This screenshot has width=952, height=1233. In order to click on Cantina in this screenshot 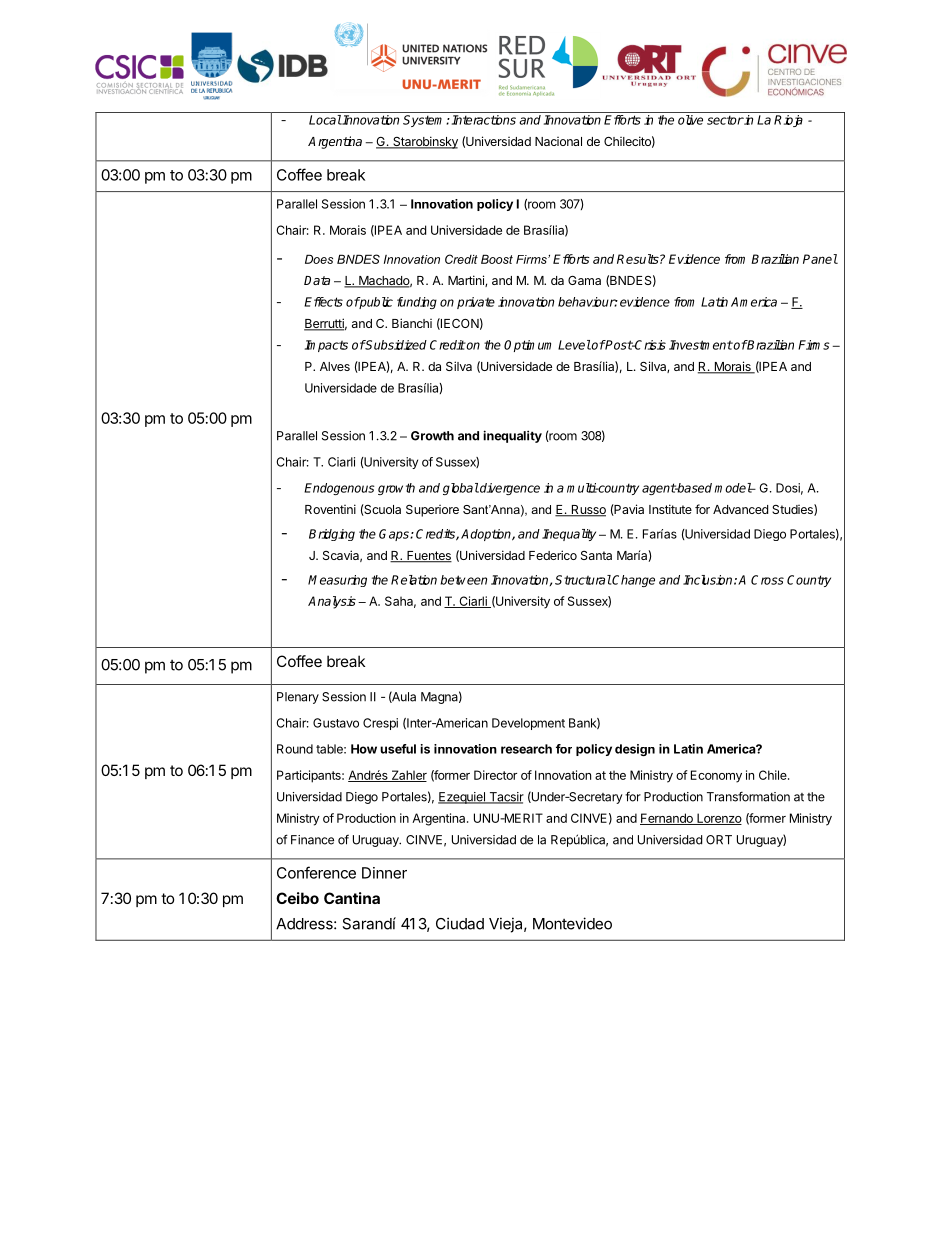, I will do `click(352, 898)`.
